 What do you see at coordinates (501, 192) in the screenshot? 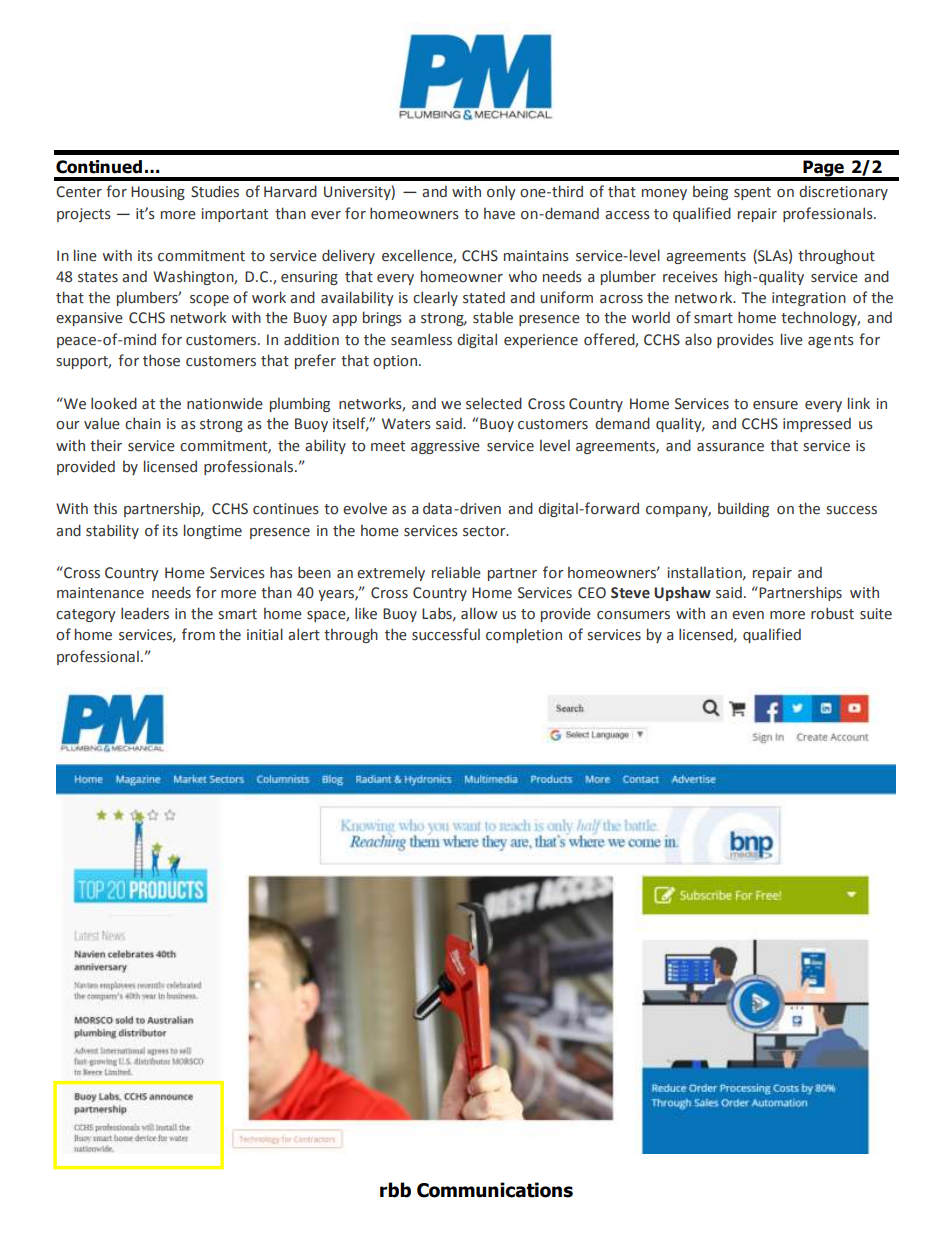
I see `only` at bounding box center [501, 192].
